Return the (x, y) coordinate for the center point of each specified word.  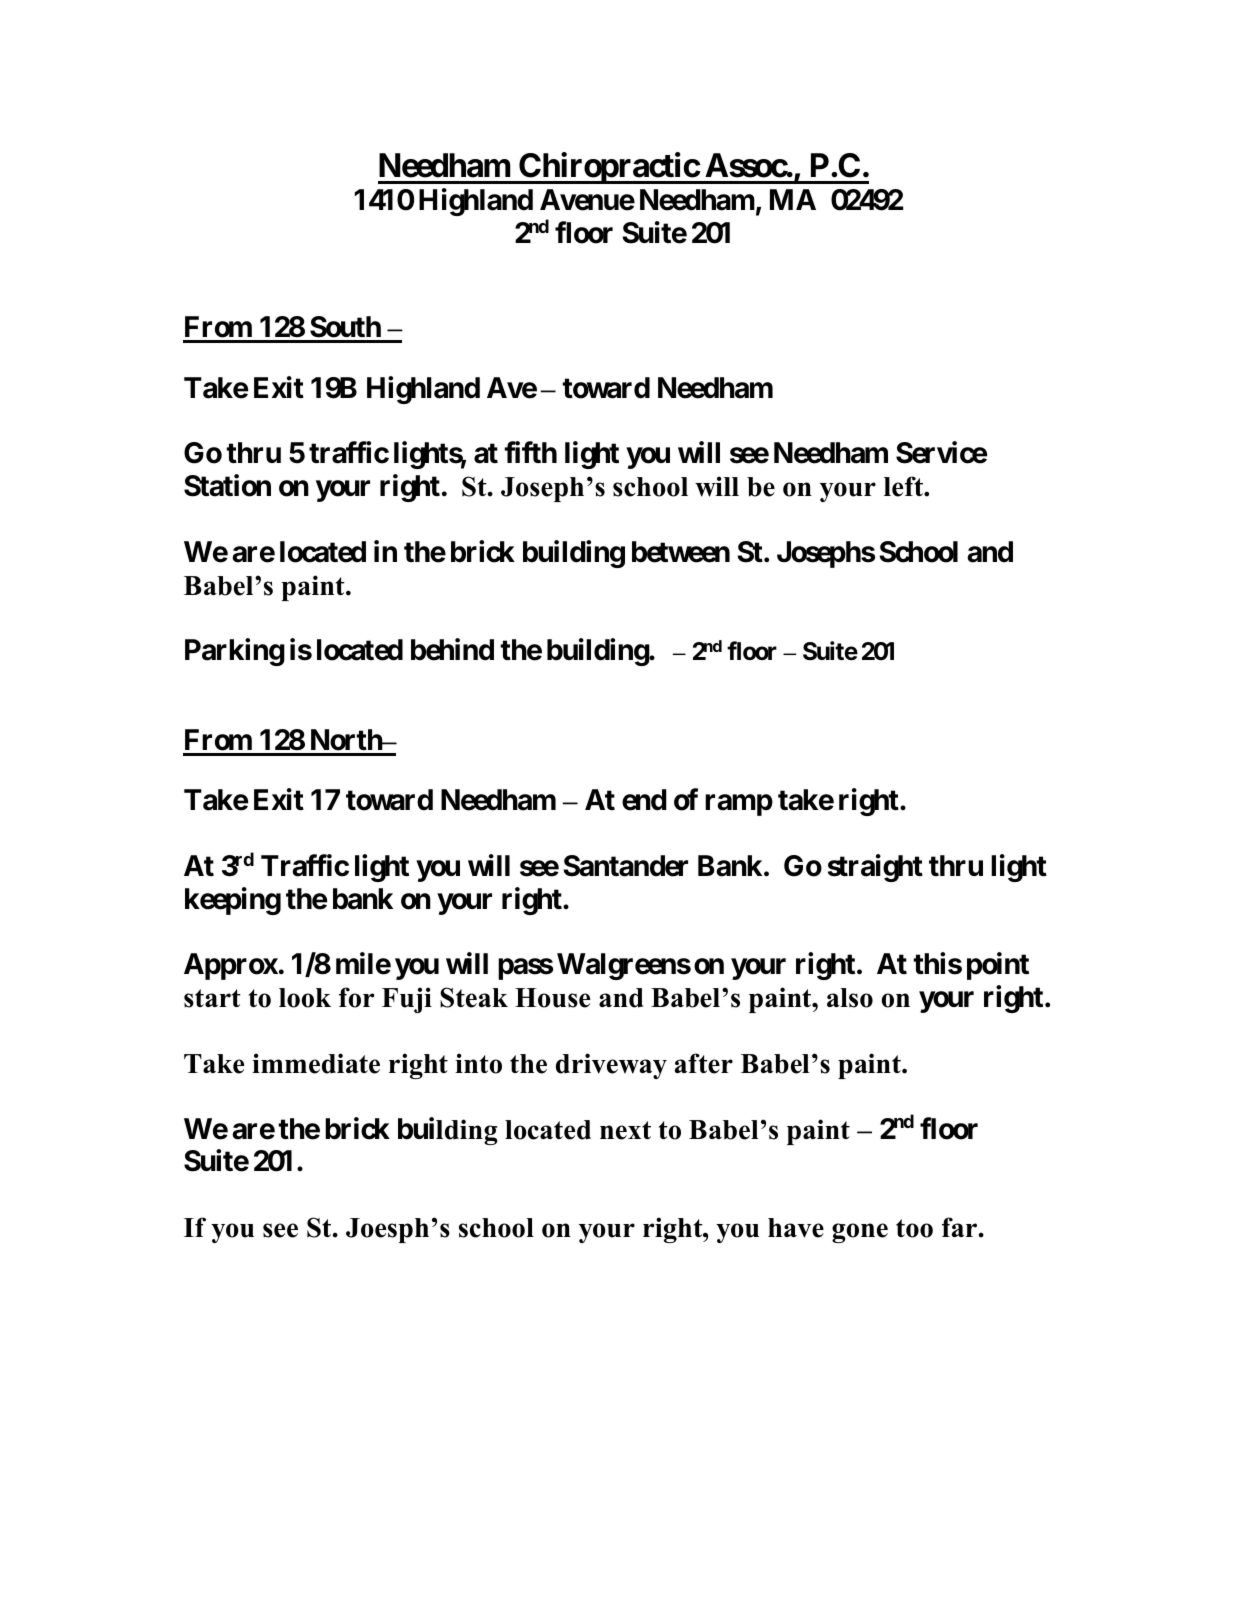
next (625, 1130)
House (552, 998)
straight (875, 868)
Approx (231, 966)
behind (452, 650)
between (681, 552)
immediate (316, 1063)
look (305, 998)
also (850, 998)
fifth (530, 452)
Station (227, 486)
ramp (739, 805)
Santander (625, 866)
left (904, 486)
